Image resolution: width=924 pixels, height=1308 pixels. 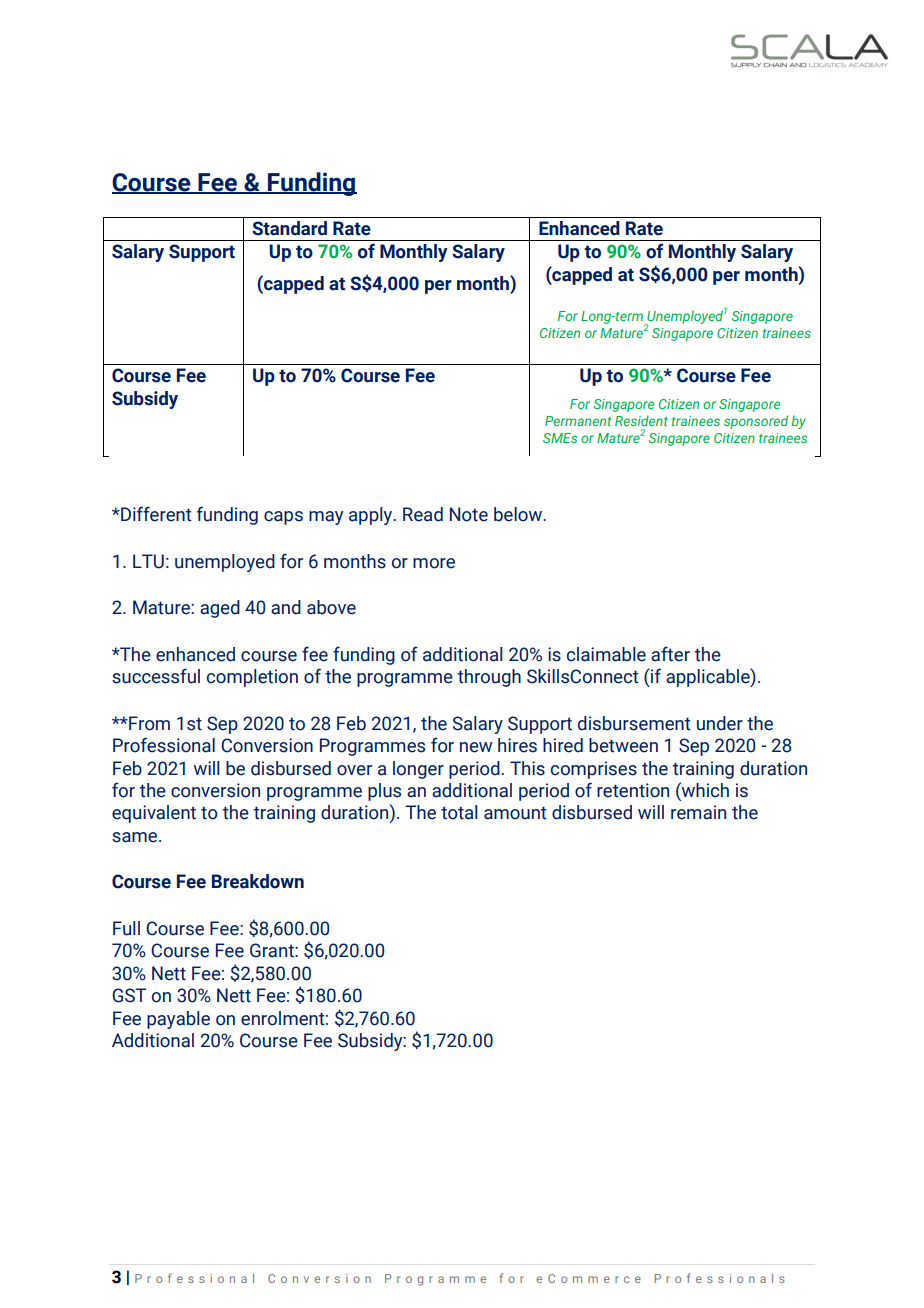 What do you see at coordinates (423, 514) in the page?
I see `Read` at bounding box center [423, 514].
